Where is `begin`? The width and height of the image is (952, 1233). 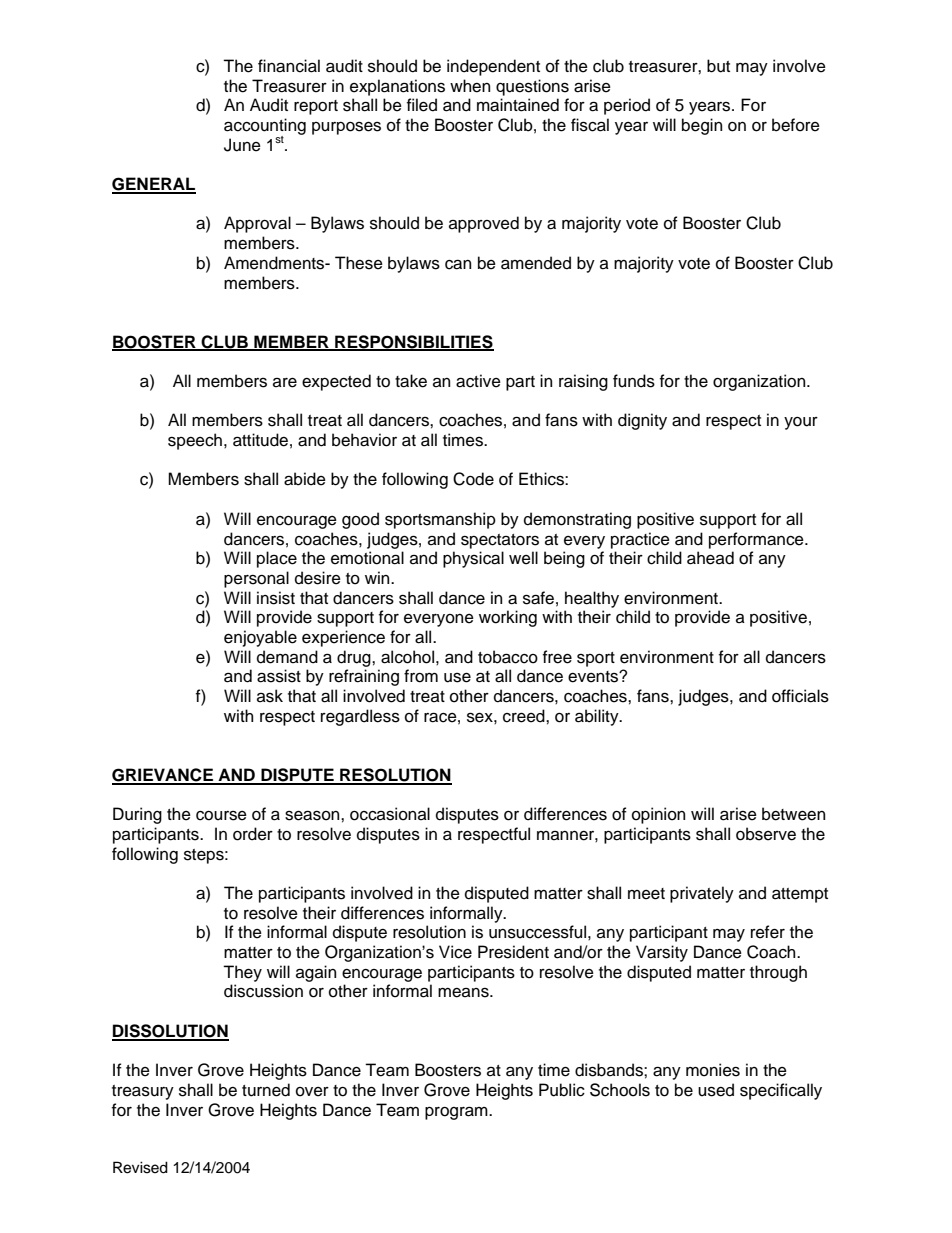
begin is located at coordinates (702, 126).
